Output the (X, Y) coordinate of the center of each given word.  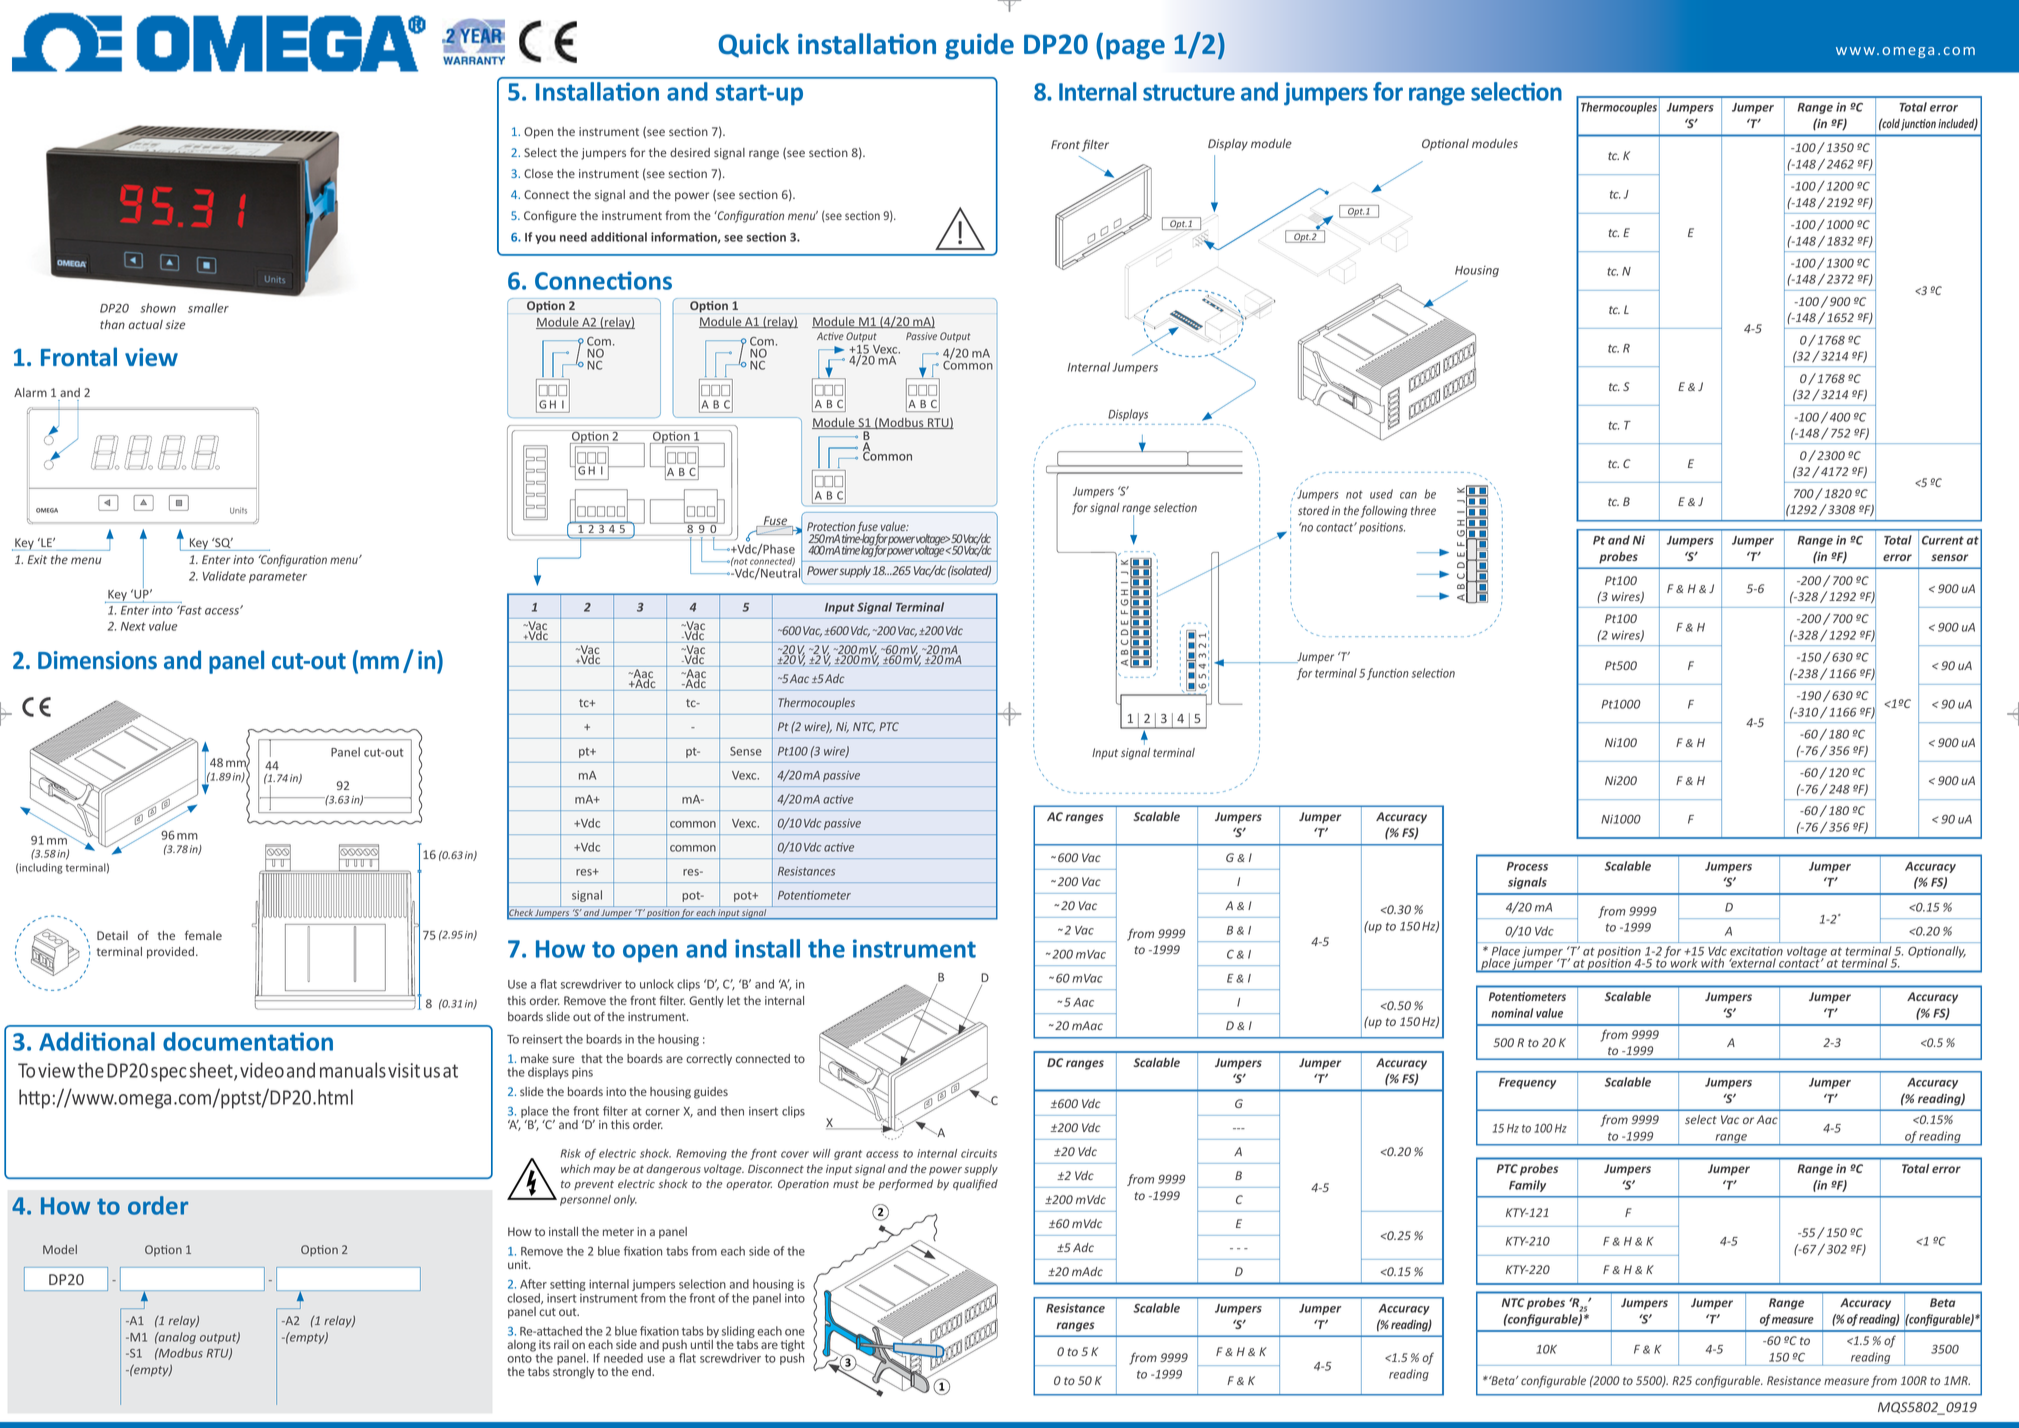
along (521, 1346)
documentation (248, 1041)
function (1388, 674)
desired (690, 152)
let (733, 1000)
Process (1527, 866)
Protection (831, 526)
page (1135, 49)
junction (1918, 125)
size (175, 324)
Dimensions (97, 660)
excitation (1756, 953)
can (1408, 495)
